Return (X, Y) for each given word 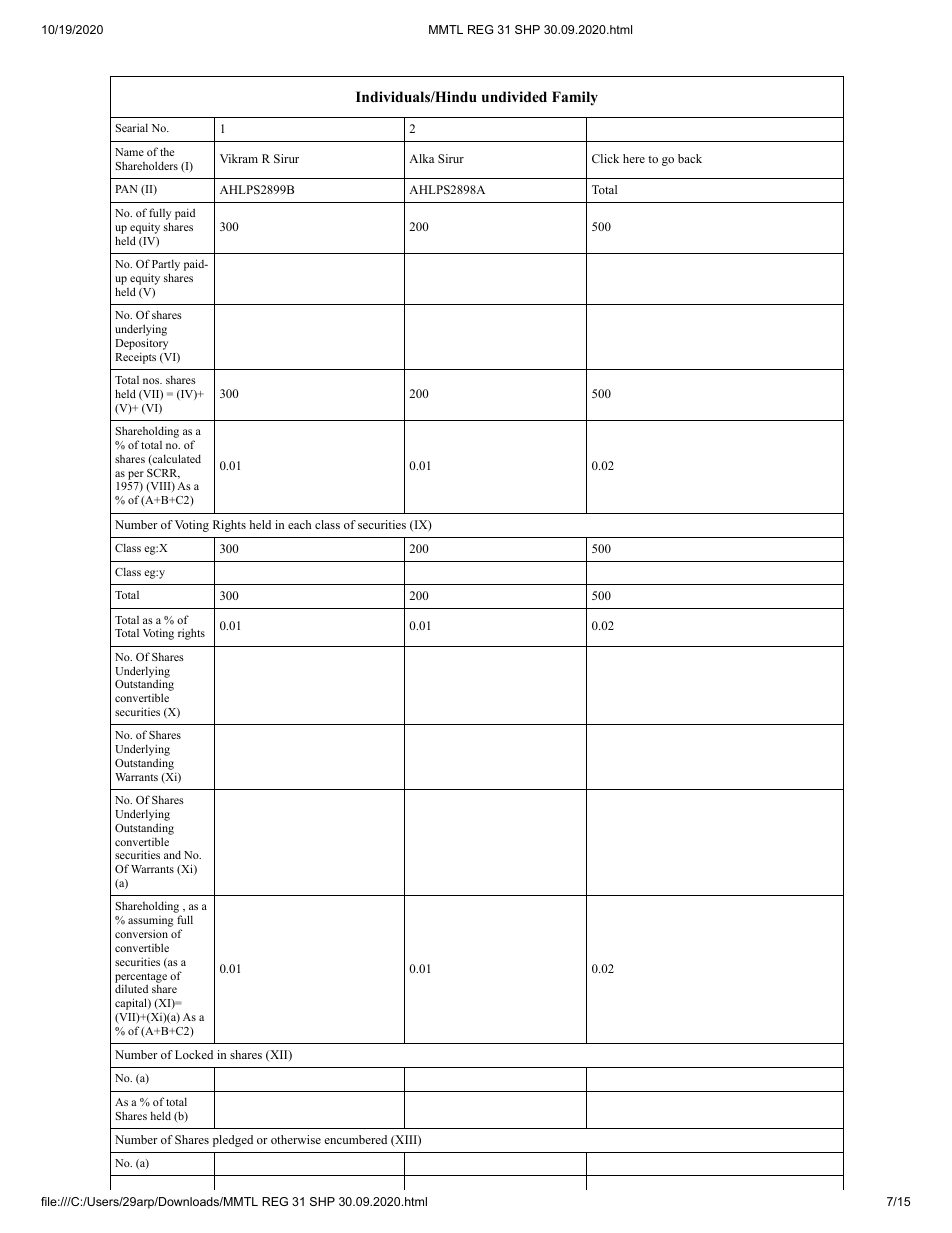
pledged (233, 1141)
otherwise (296, 1139)
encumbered (355, 1139)
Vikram (239, 158)
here (634, 158)
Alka (421, 158)
